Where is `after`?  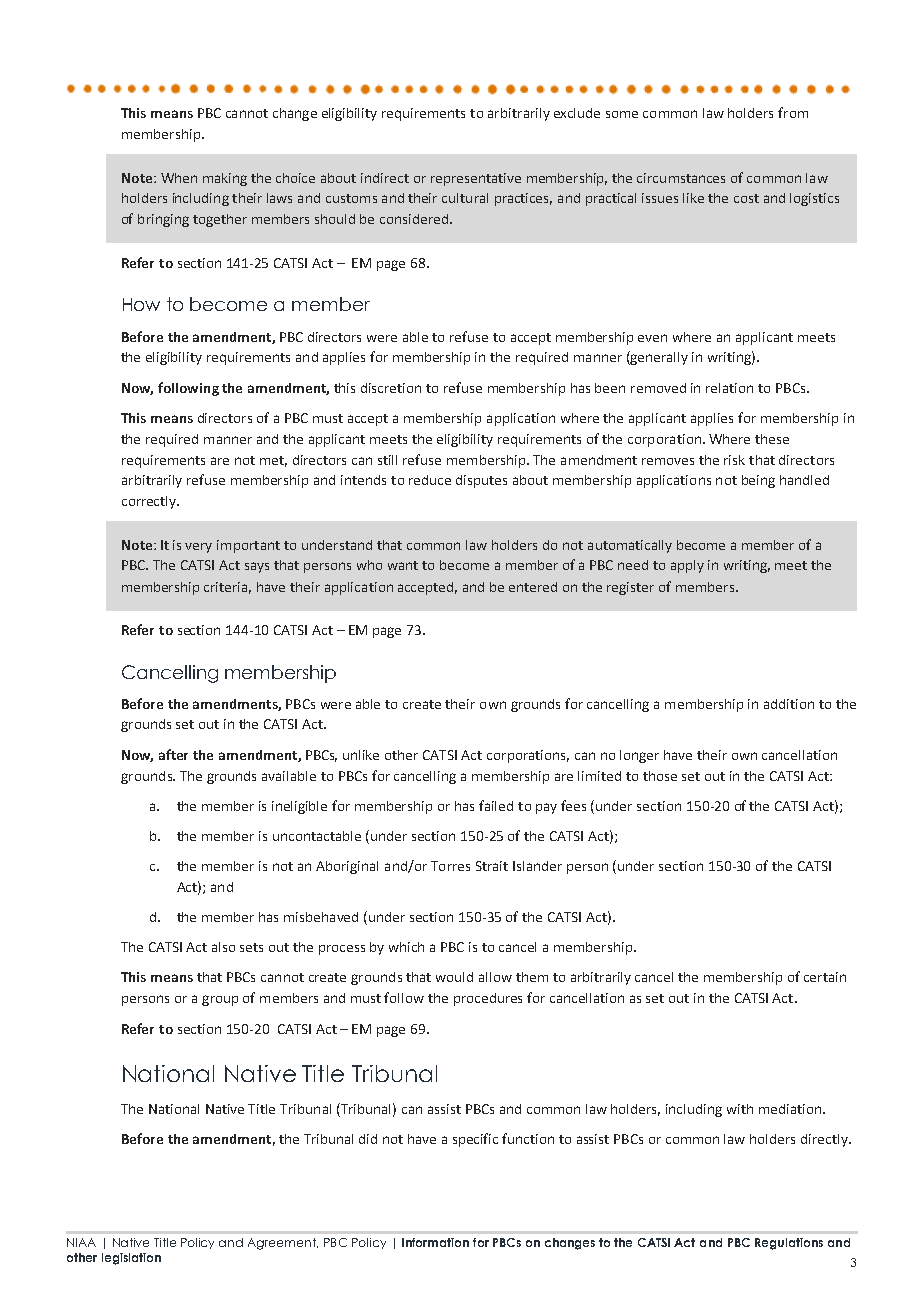
after is located at coordinates (173, 754).
